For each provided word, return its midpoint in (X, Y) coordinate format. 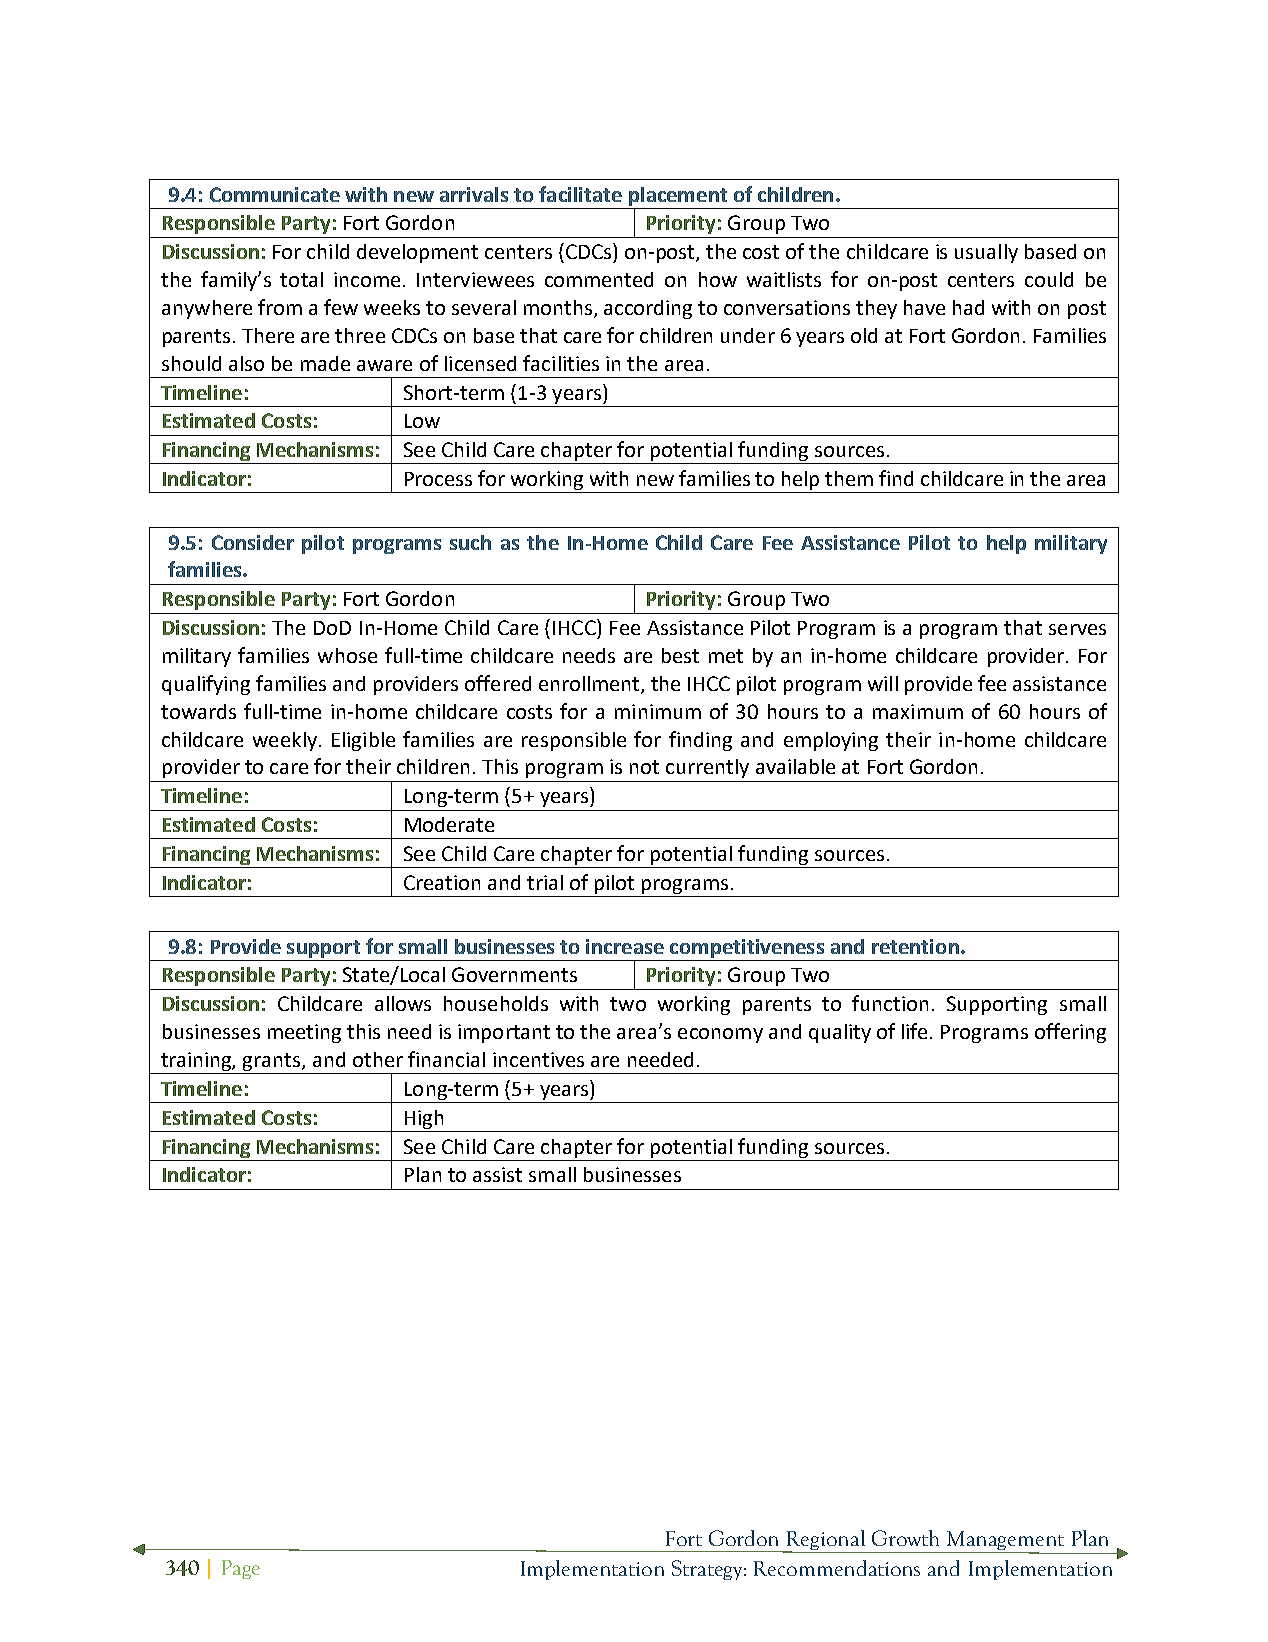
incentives (538, 1059)
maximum (918, 711)
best (680, 655)
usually (986, 253)
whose (347, 655)
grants (272, 1063)
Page (241, 1569)
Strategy (707, 1570)
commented (599, 279)
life (916, 1031)
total (301, 279)
